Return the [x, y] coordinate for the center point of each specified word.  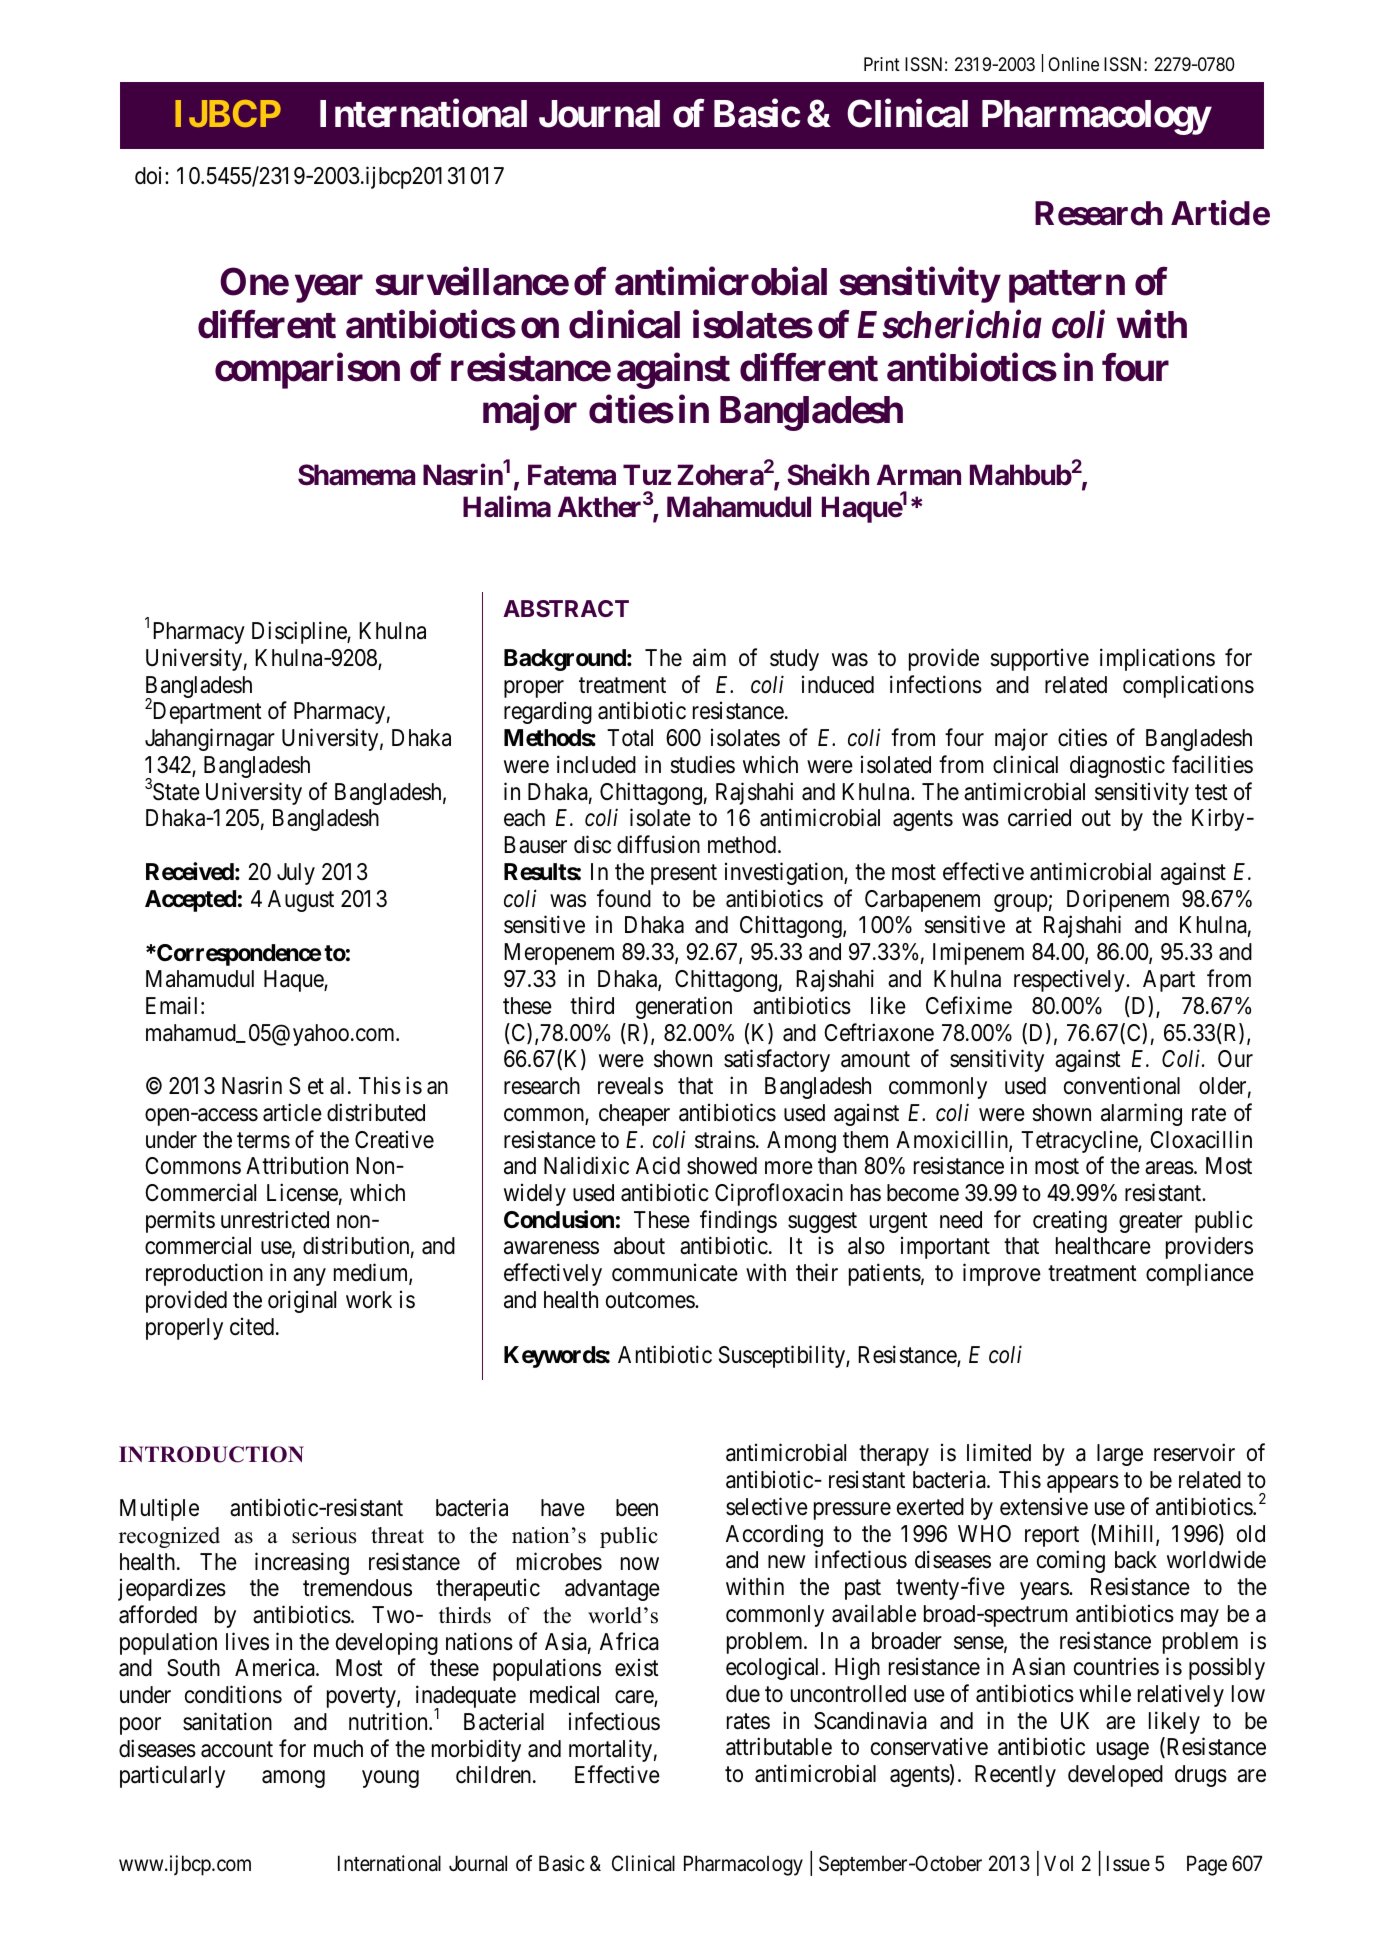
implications [1157, 659]
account [237, 1749]
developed [1115, 1776]
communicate [675, 1273]
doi [150, 175]
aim [709, 657]
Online [1073, 64]
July [296, 874]
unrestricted [275, 1219]
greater [1151, 1223]
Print [882, 64]
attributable [779, 1747]
